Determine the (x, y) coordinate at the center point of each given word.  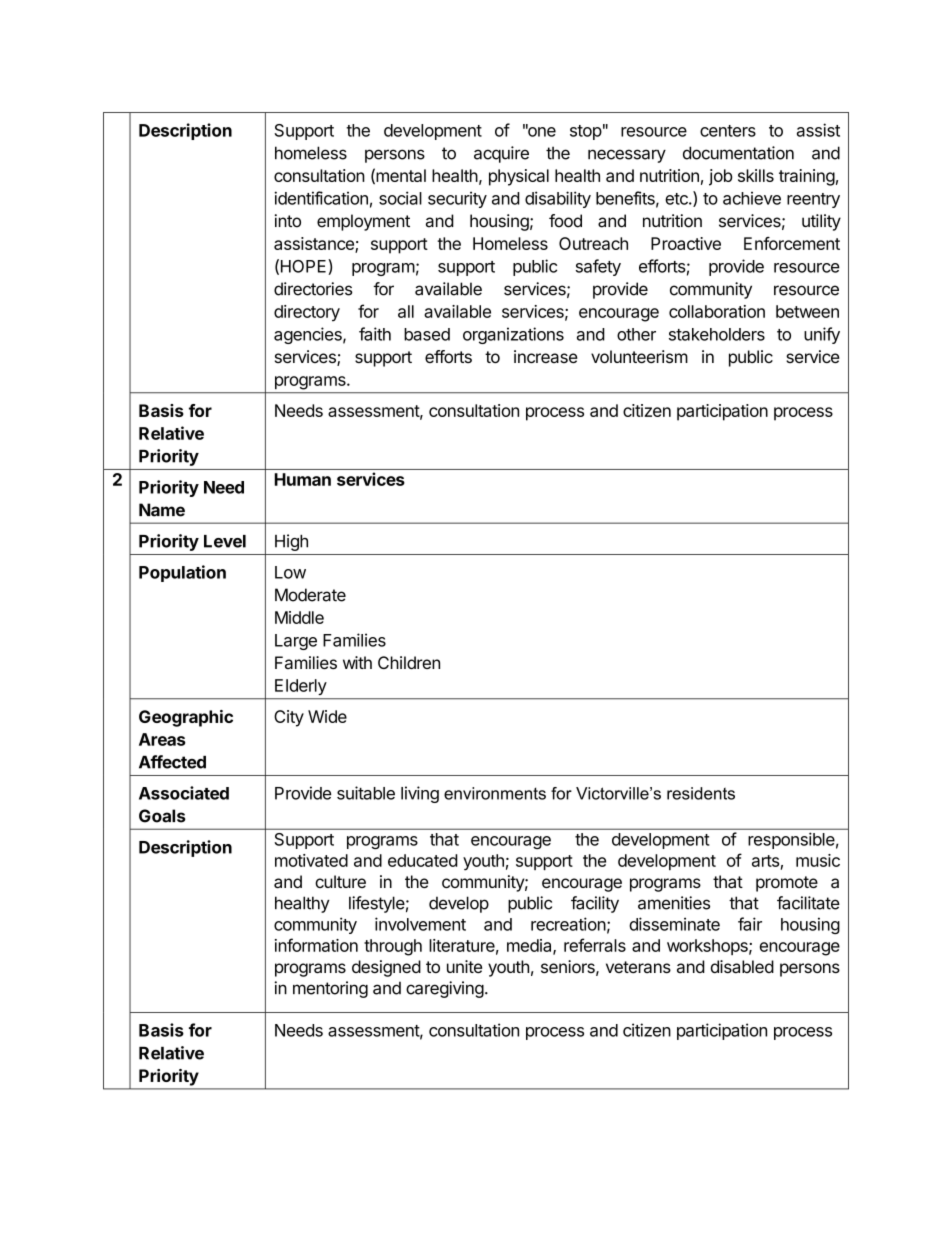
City (289, 718)
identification (321, 198)
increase (546, 356)
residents (701, 793)
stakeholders (717, 334)
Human (303, 479)
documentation (738, 153)
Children (409, 662)
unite (464, 966)
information (316, 945)
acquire (501, 154)
